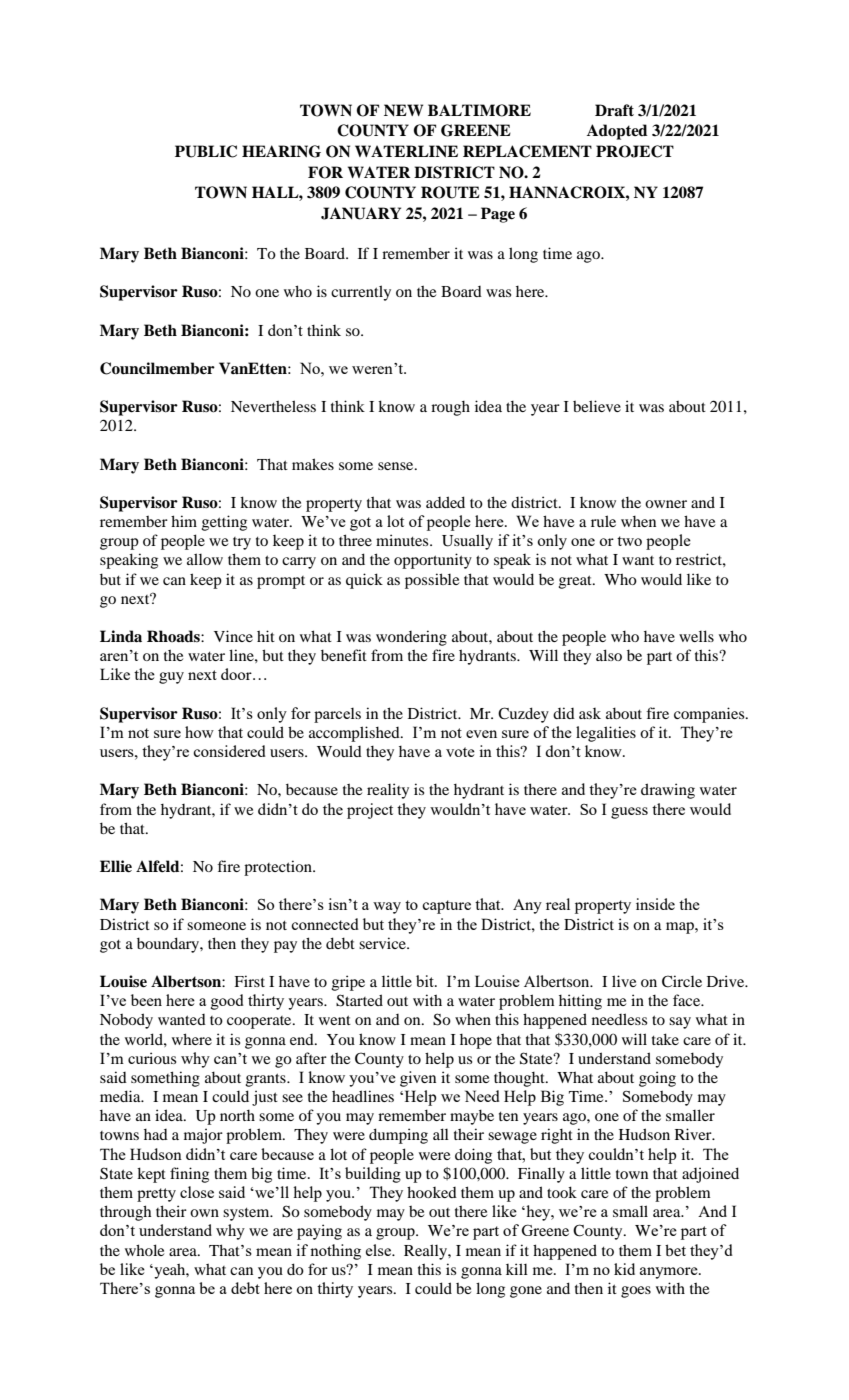  What do you see at coordinates (171, 678) in the document?
I see `guy` at bounding box center [171, 678].
